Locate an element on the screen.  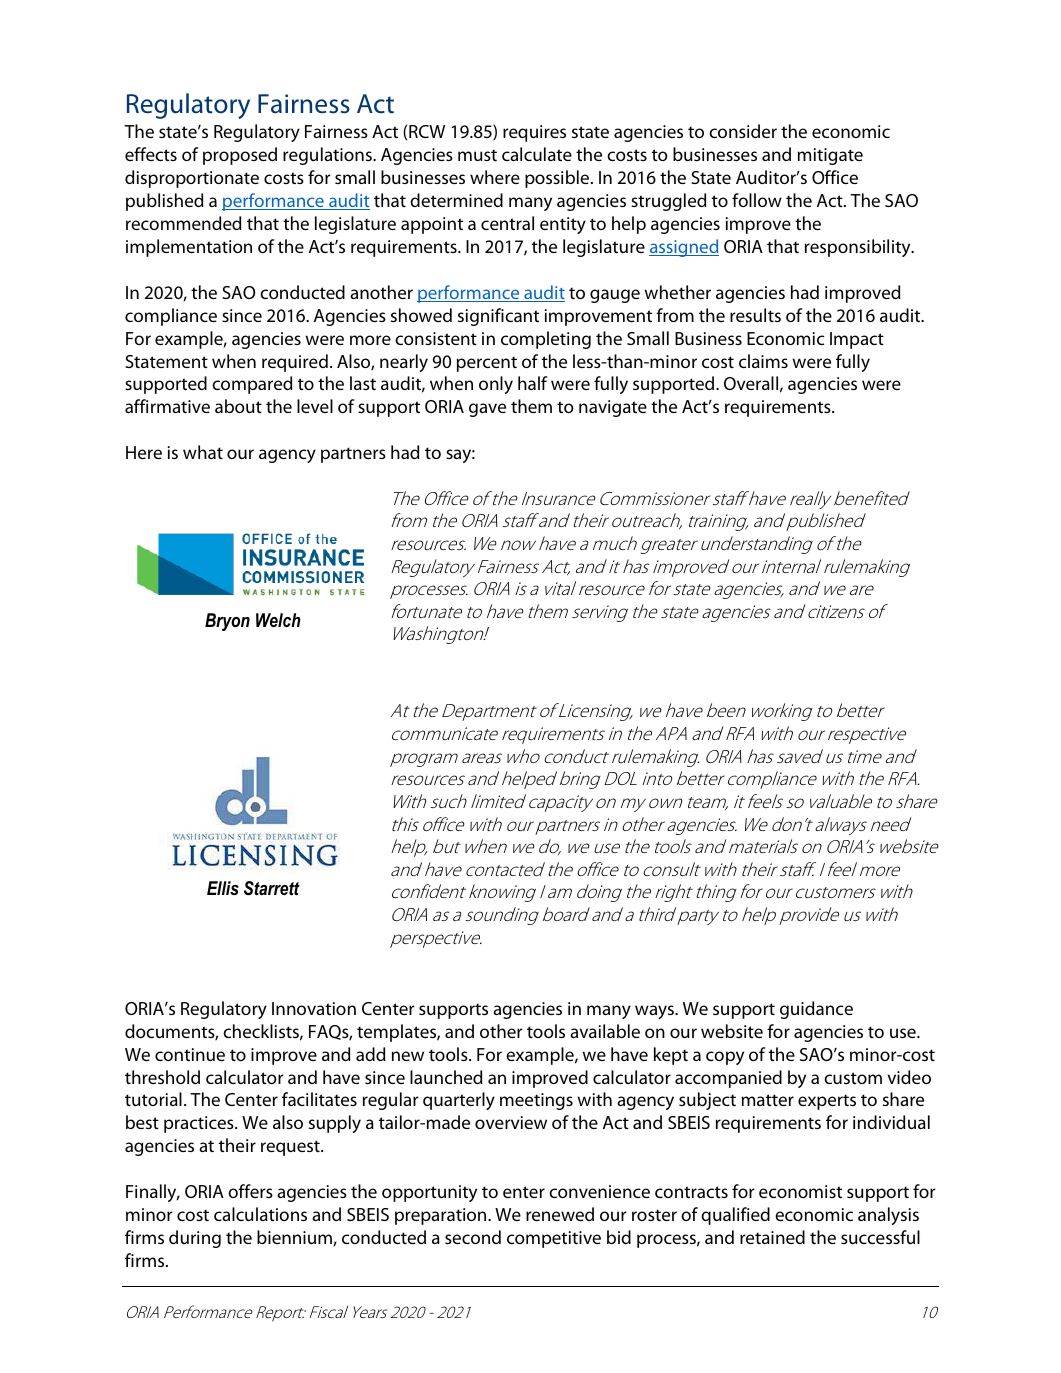
available is located at coordinates (605, 1031).
